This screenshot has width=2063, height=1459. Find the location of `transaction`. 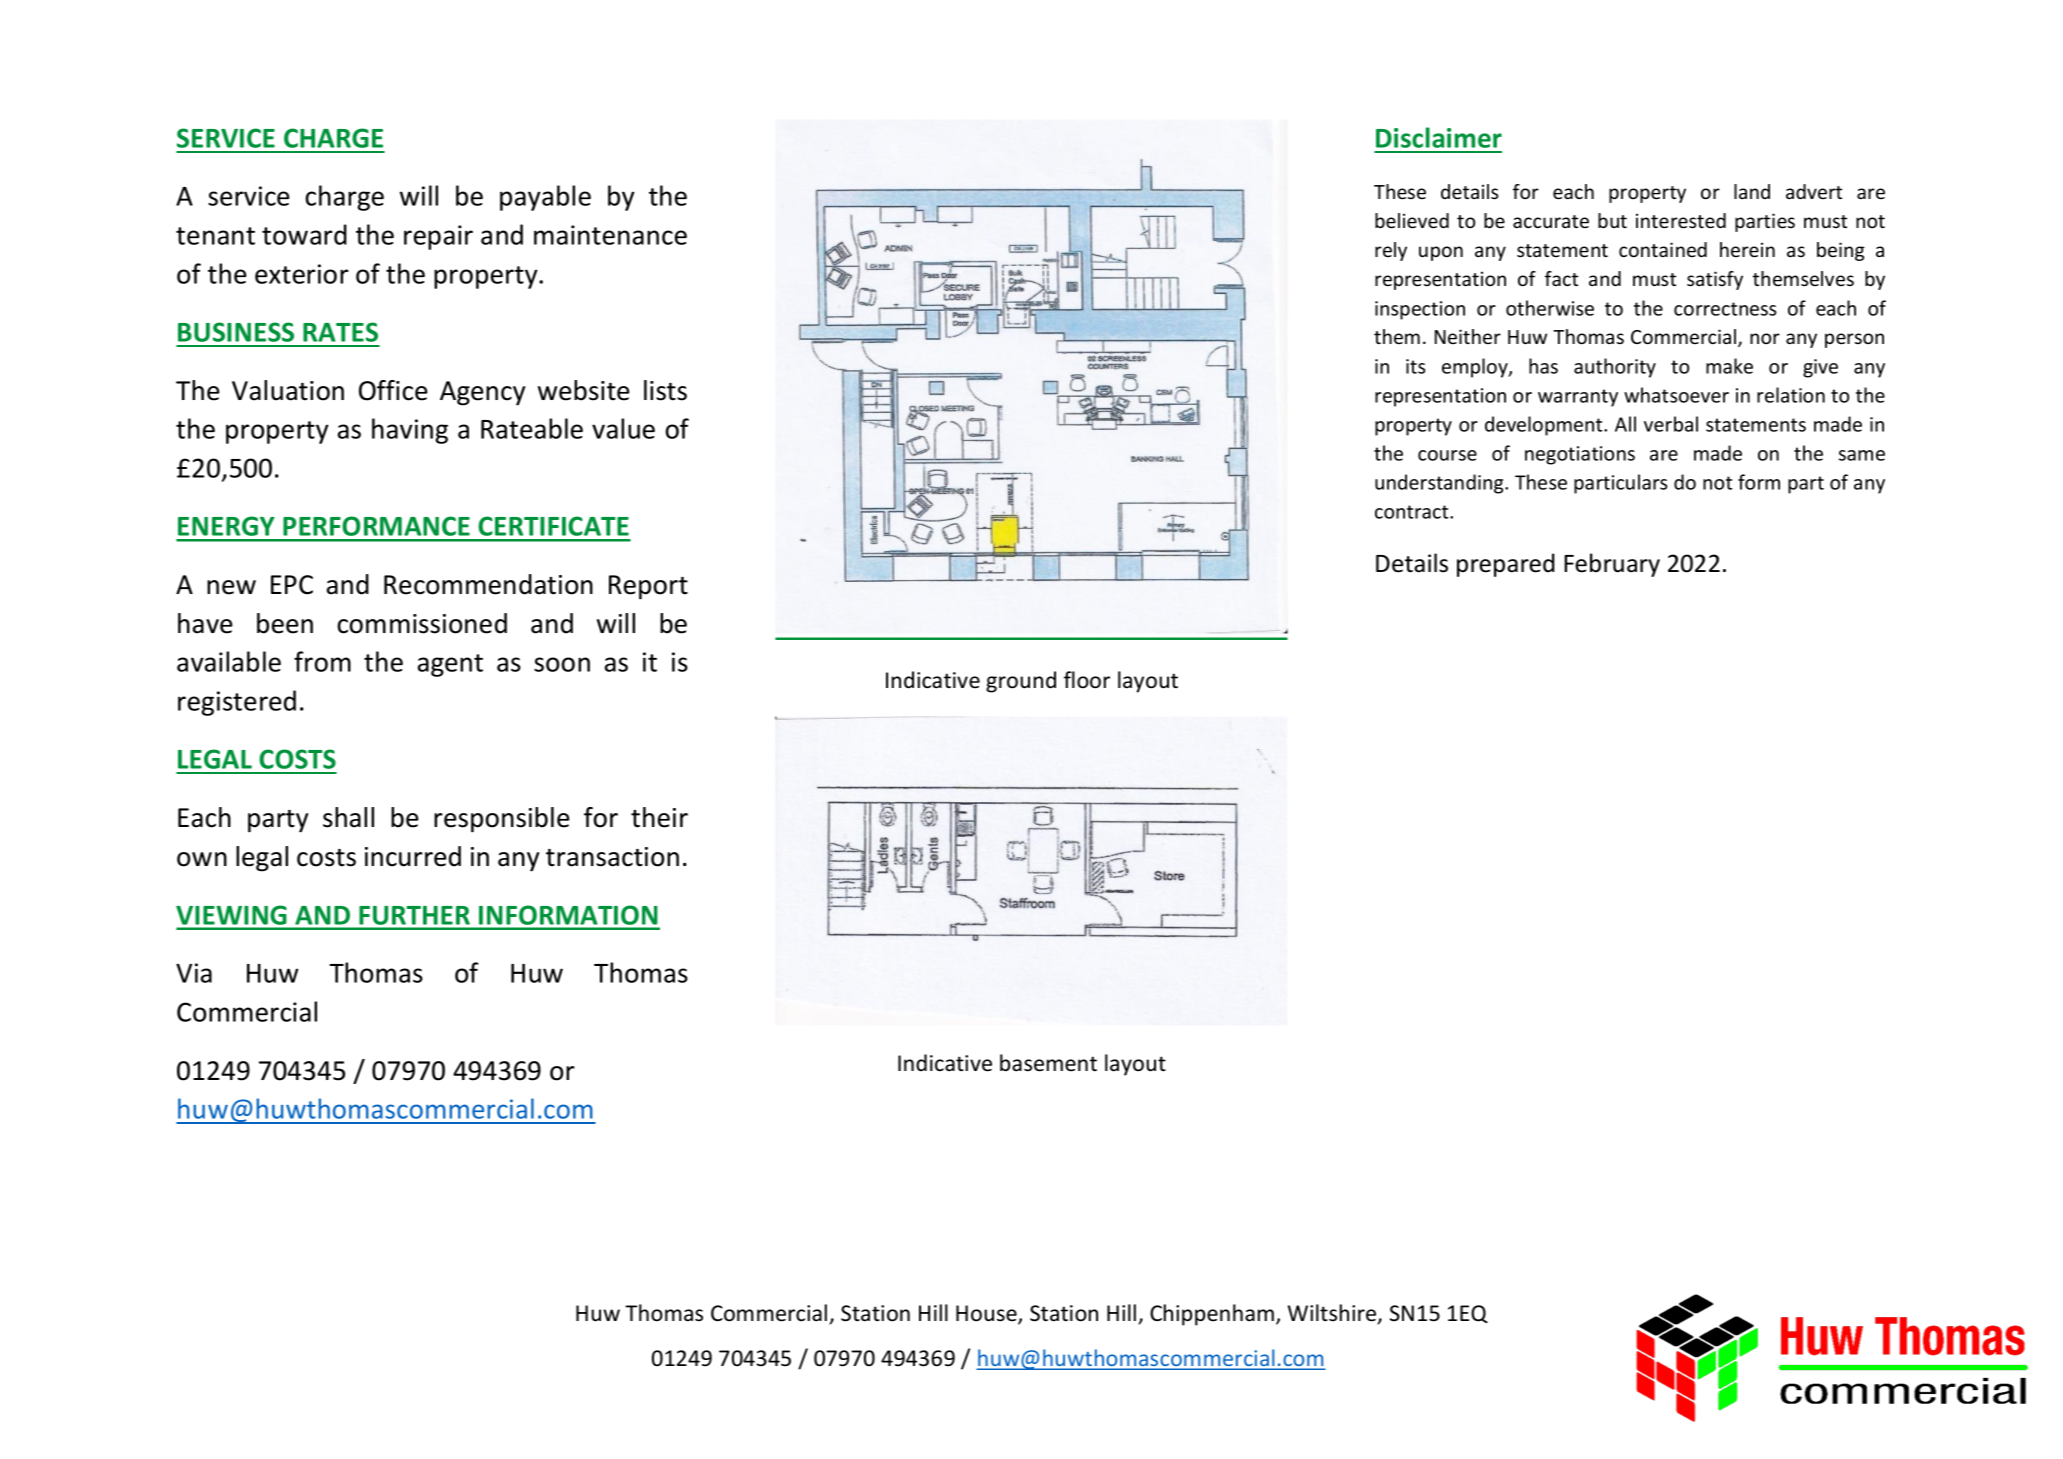

transaction is located at coordinates (612, 857).
